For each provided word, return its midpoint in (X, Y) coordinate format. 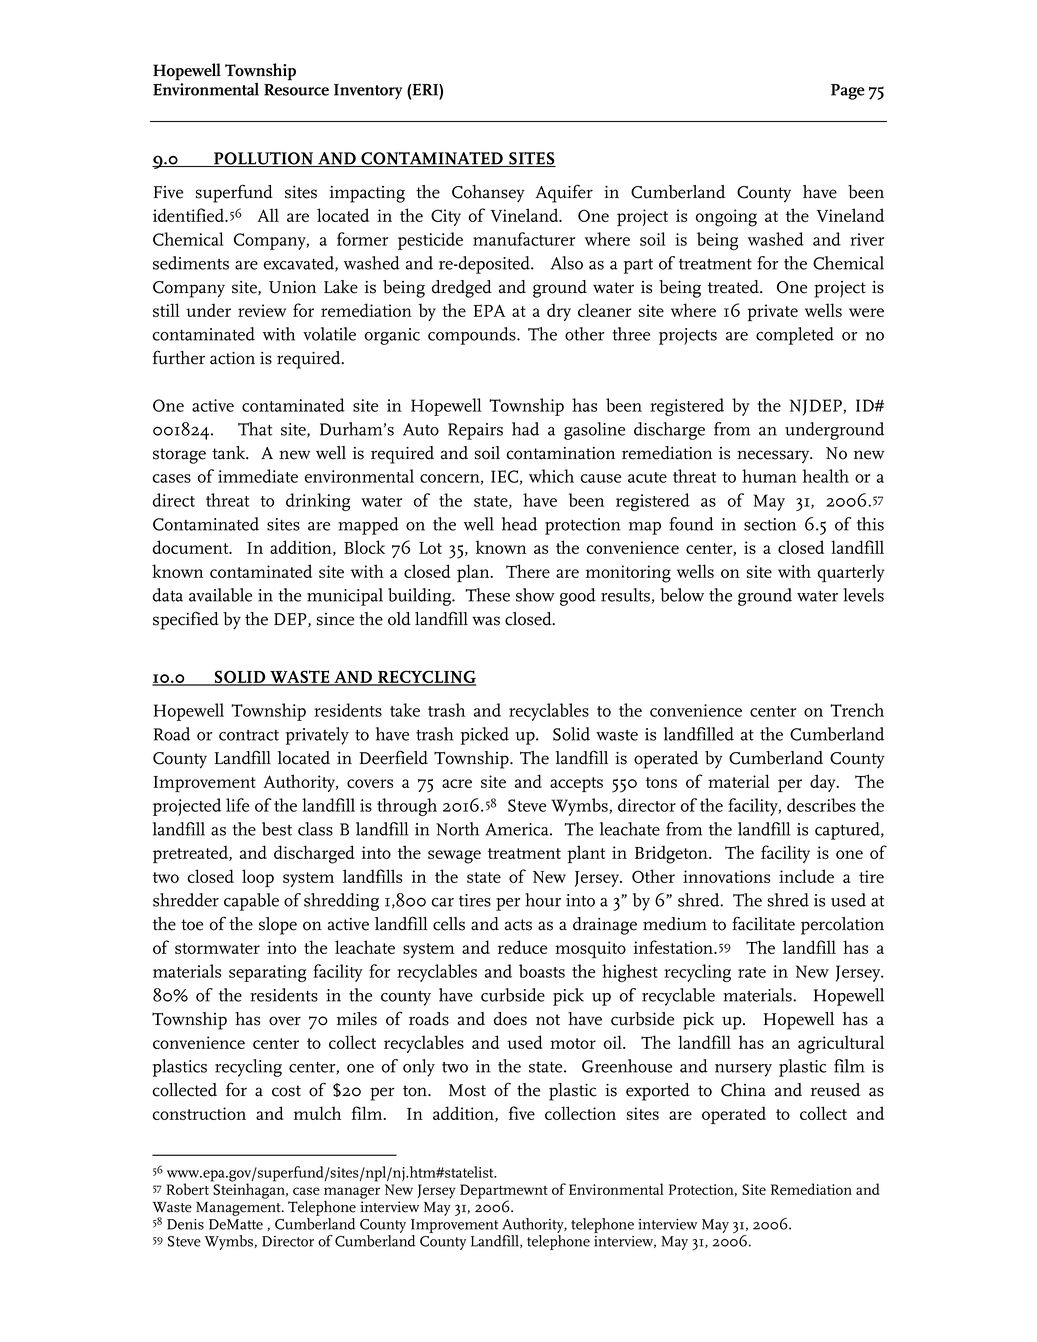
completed (795, 336)
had (525, 429)
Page (848, 92)
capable (251, 902)
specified (186, 620)
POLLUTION (264, 159)
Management (239, 1209)
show (535, 595)
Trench (857, 710)
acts (518, 925)
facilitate (763, 923)
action (232, 358)
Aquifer (564, 193)
